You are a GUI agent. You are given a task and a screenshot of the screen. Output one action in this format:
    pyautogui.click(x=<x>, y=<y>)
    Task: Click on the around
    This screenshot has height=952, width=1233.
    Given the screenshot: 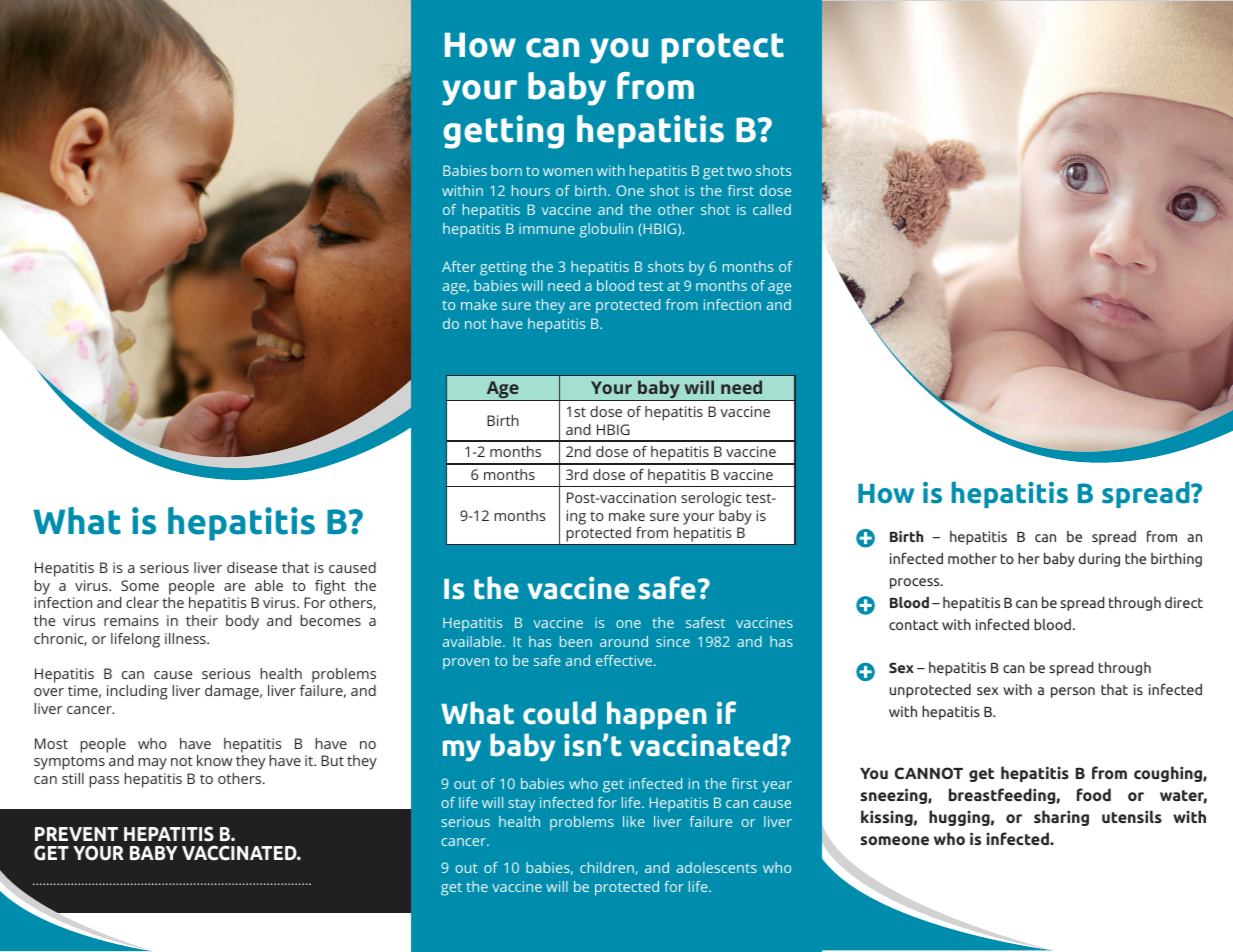 What is the action you would take?
    pyautogui.click(x=624, y=641)
